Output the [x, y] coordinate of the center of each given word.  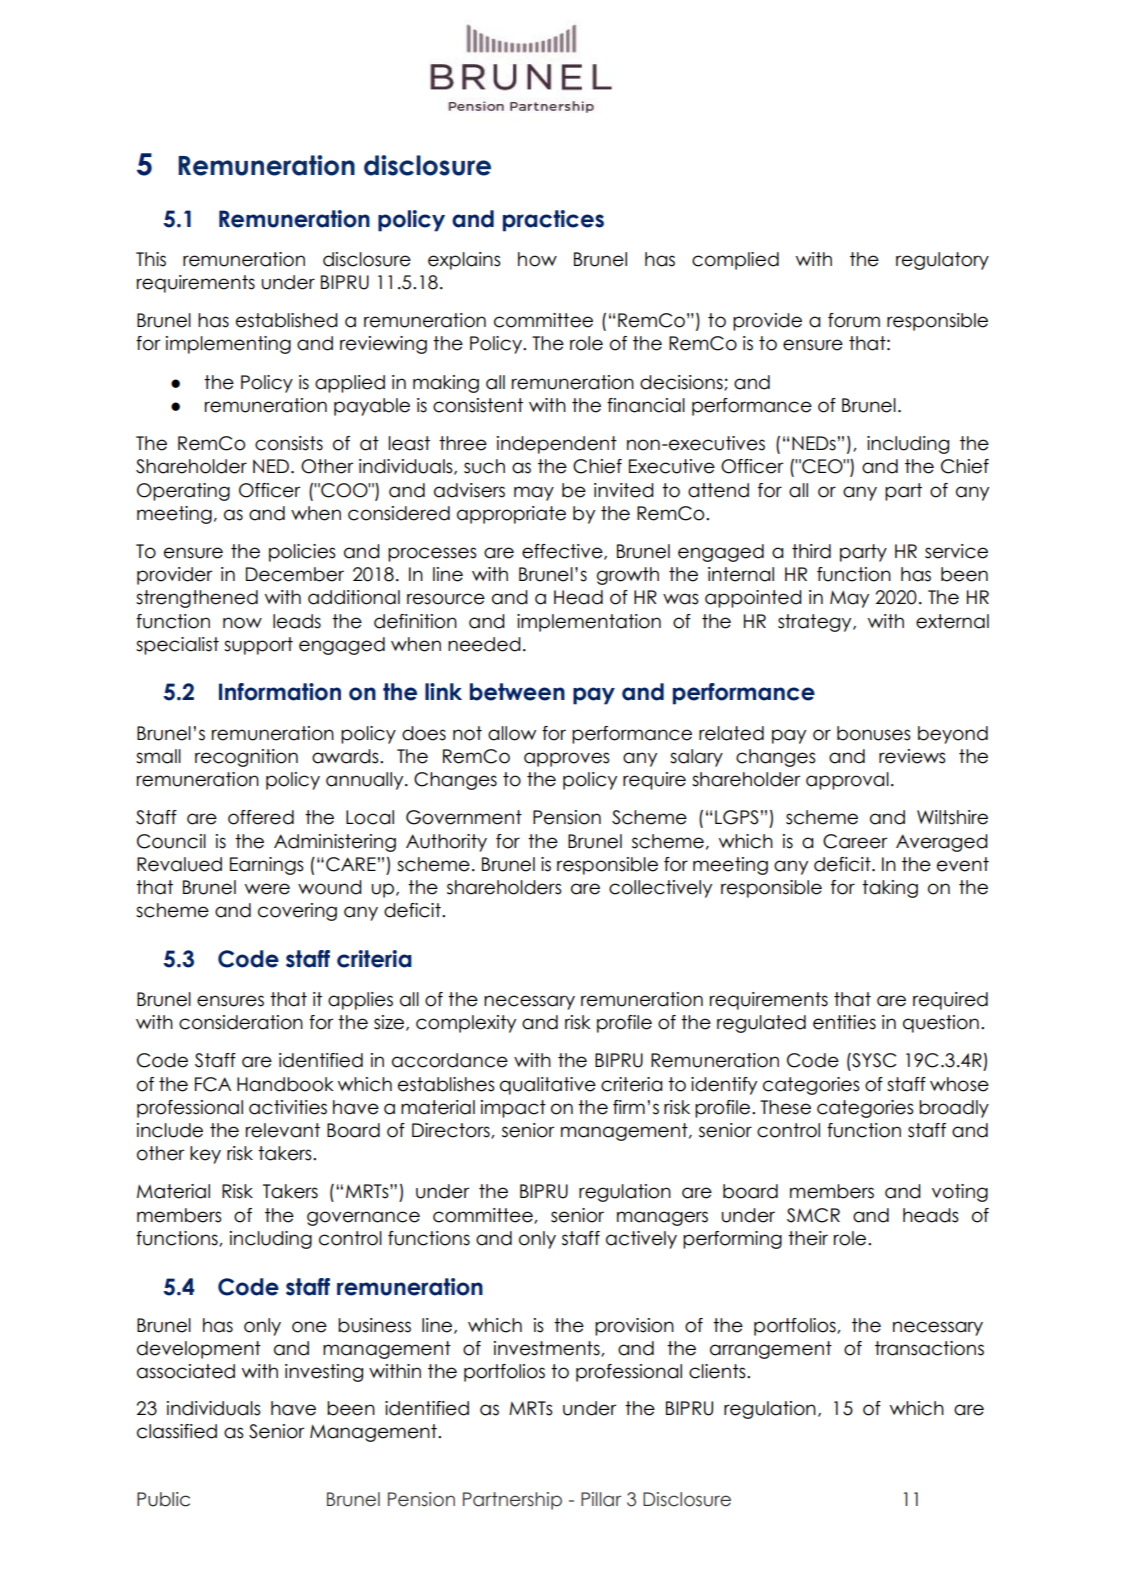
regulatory [942, 261]
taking [890, 889]
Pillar [601, 1499]
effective [563, 552]
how [537, 259]
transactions [929, 1348]
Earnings [267, 866]
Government [464, 817]
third [811, 551]
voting [960, 1193]
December [295, 574]
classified [177, 1431]
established [287, 320]
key [205, 1155]
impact [513, 1109]
